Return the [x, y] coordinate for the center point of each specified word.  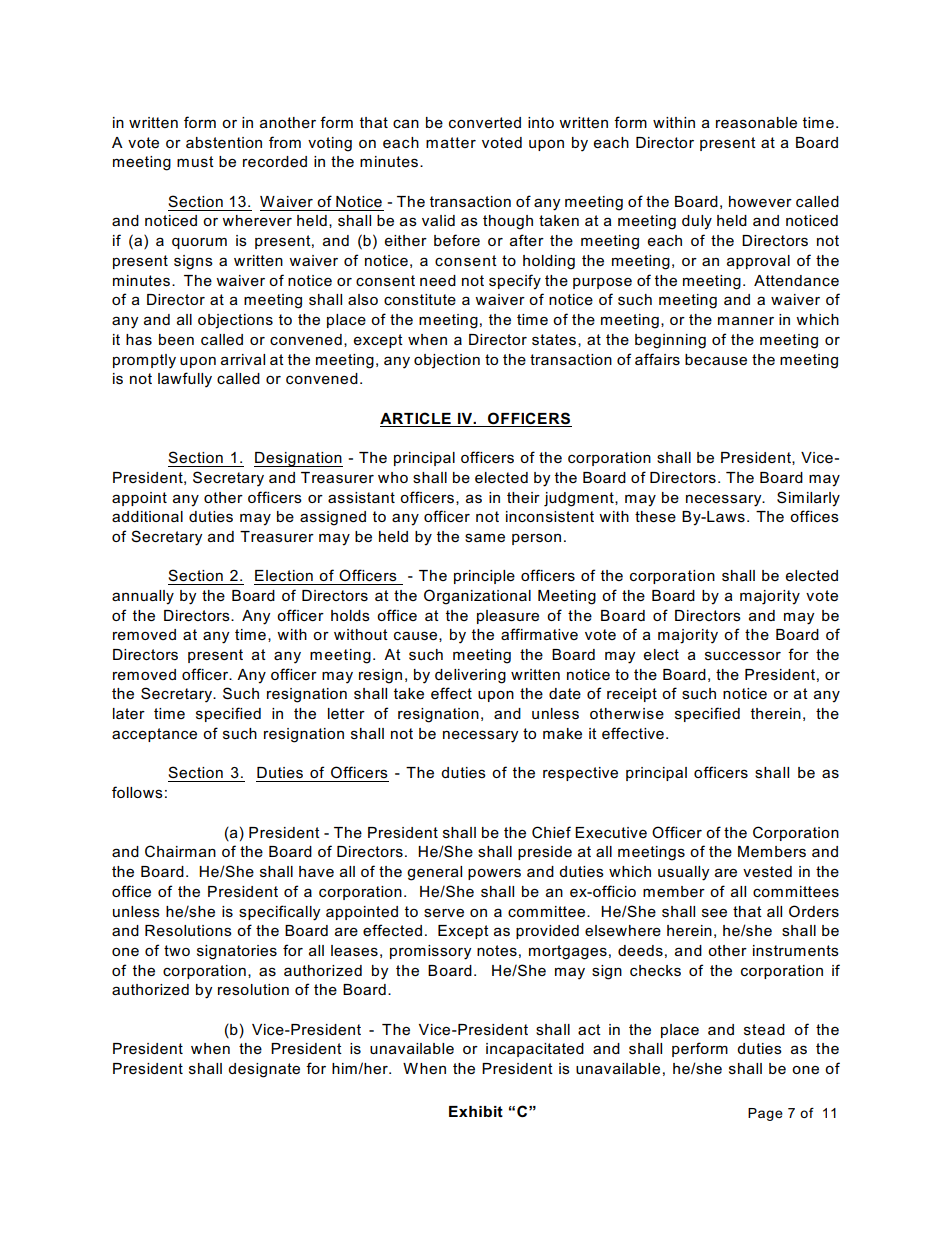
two [177, 950]
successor [743, 656]
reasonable [756, 122]
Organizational [477, 597]
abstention [224, 142]
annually [143, 597]
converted [485, 122]
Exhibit [476, 1111]
